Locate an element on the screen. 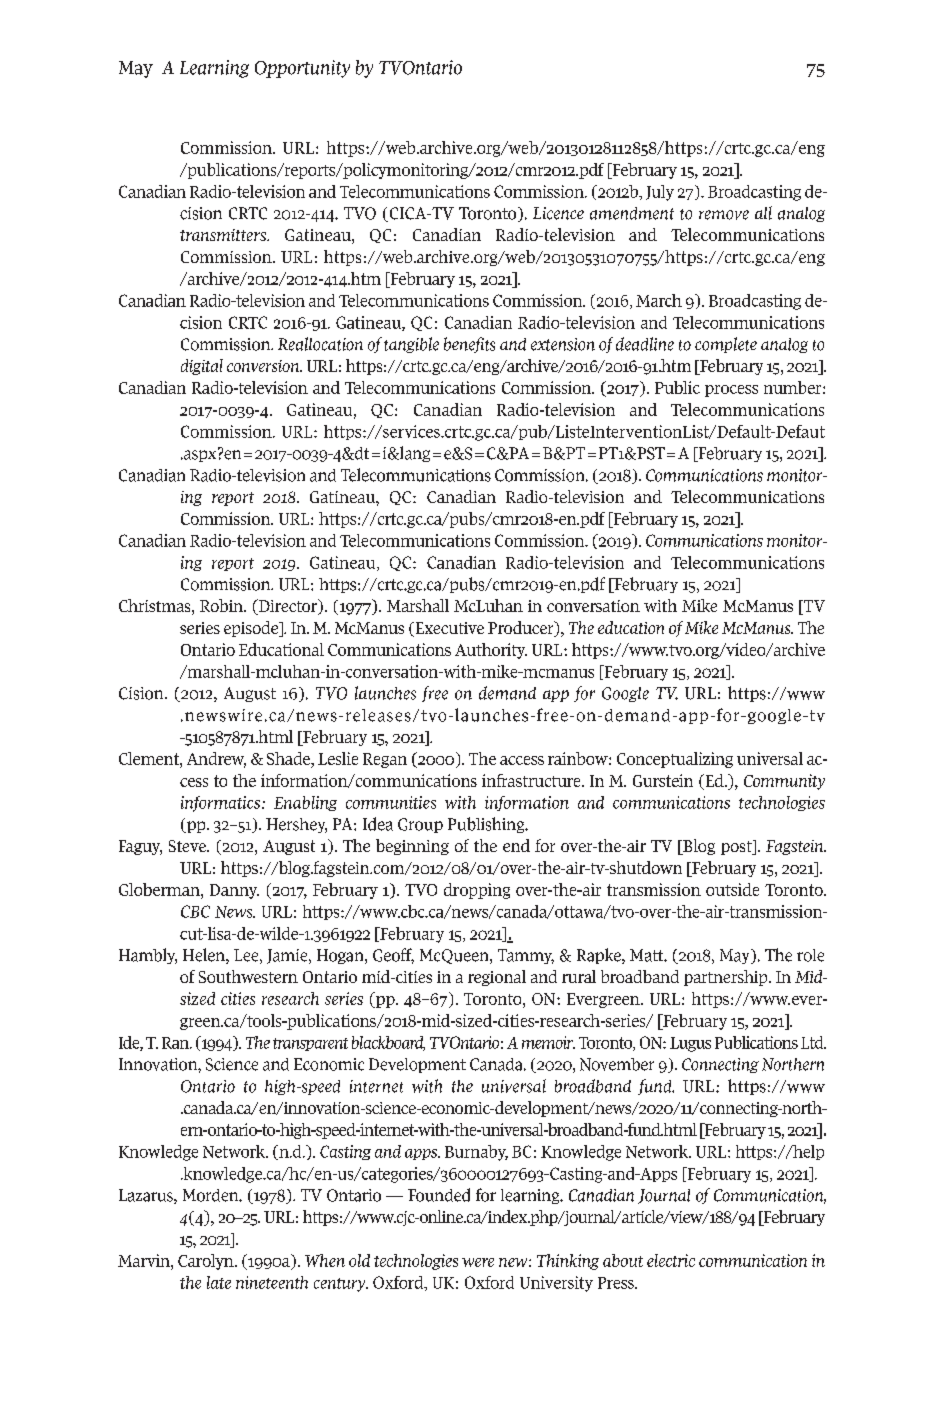 This screenshot has width=943, height=1414. complete is located at coordinates (726, 345).
